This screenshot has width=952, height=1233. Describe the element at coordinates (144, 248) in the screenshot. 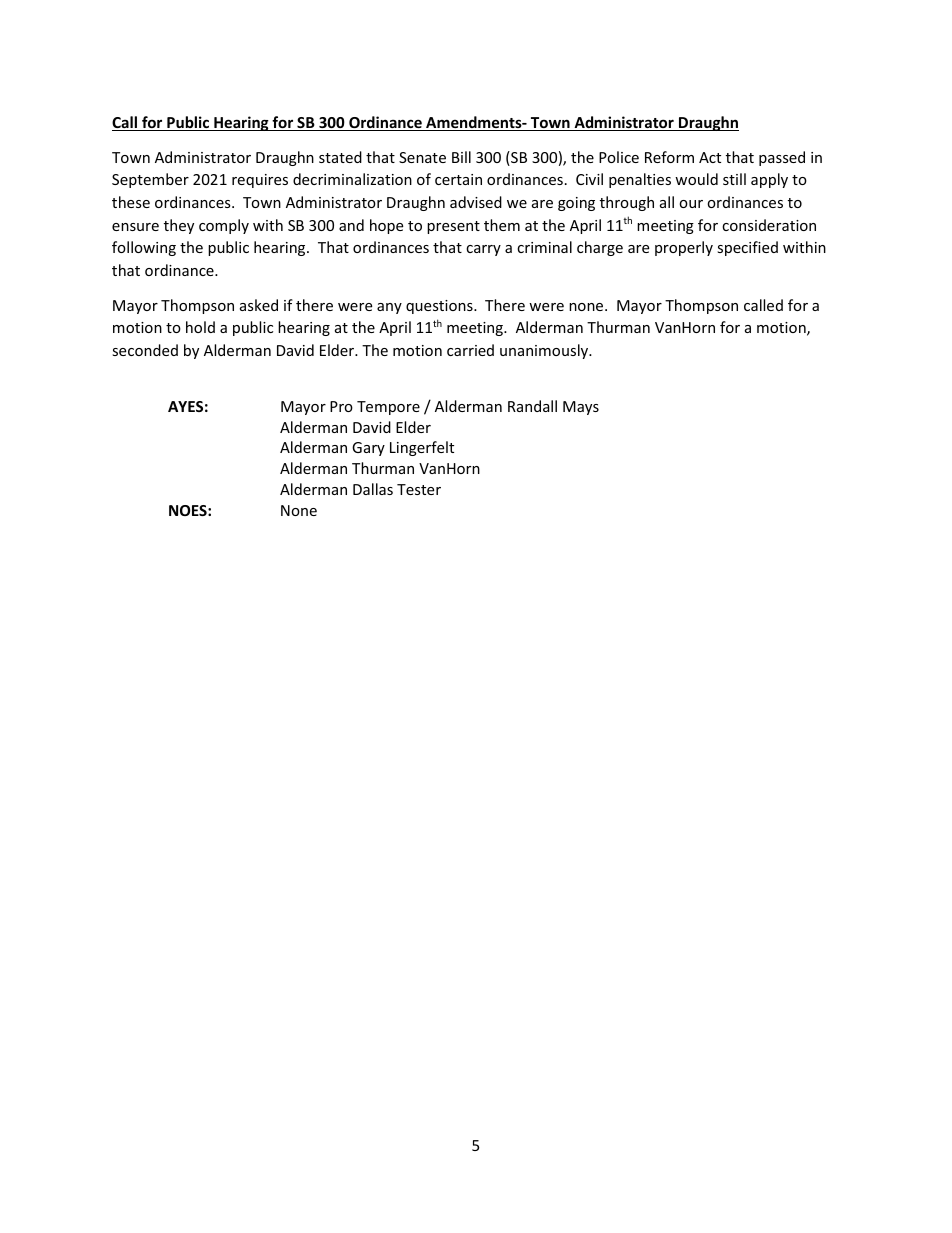

I see `following` at that location.
